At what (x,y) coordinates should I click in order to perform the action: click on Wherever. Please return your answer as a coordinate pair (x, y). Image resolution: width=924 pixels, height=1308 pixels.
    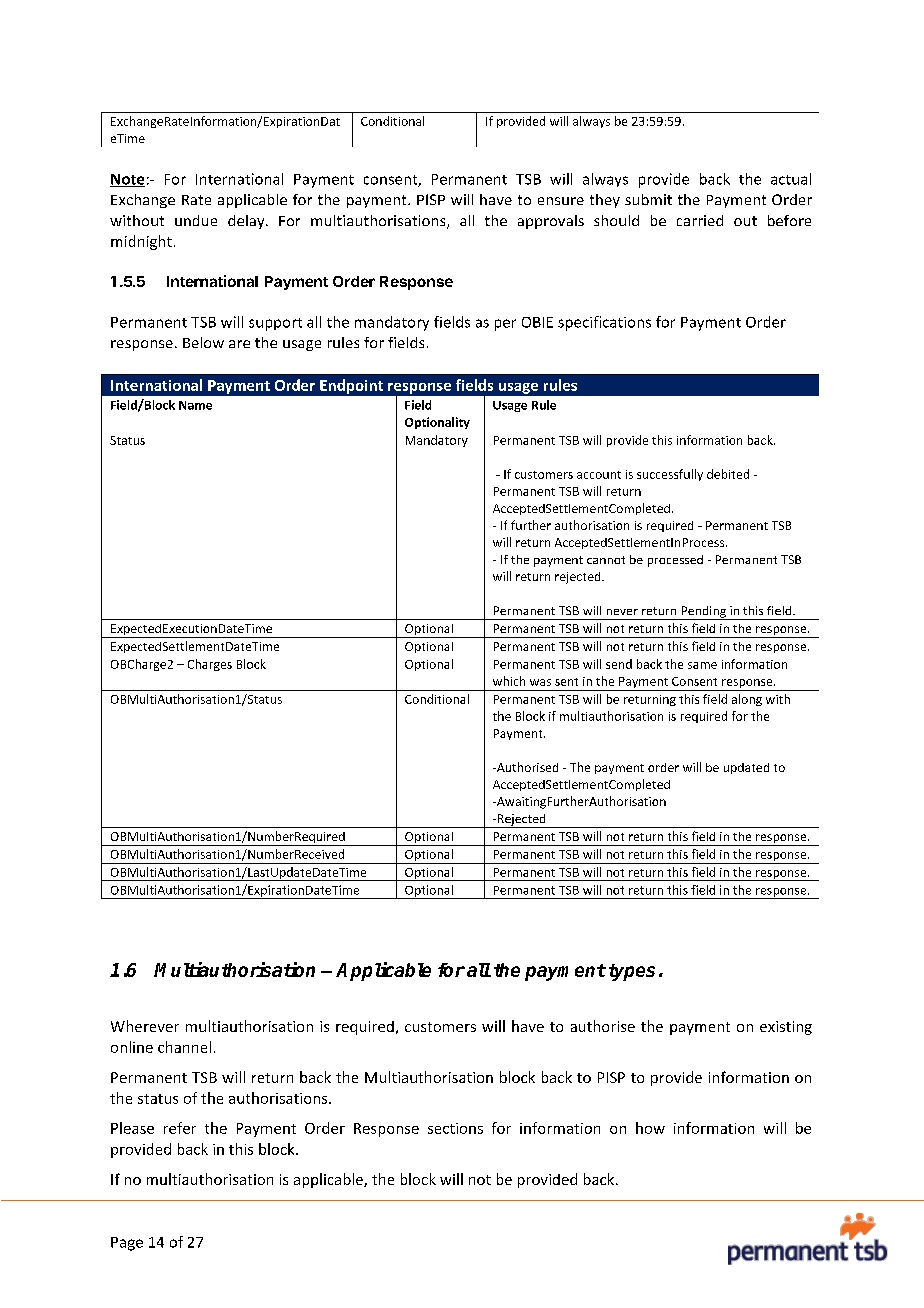
    Looking at the image, I should click on (145, 1026).
